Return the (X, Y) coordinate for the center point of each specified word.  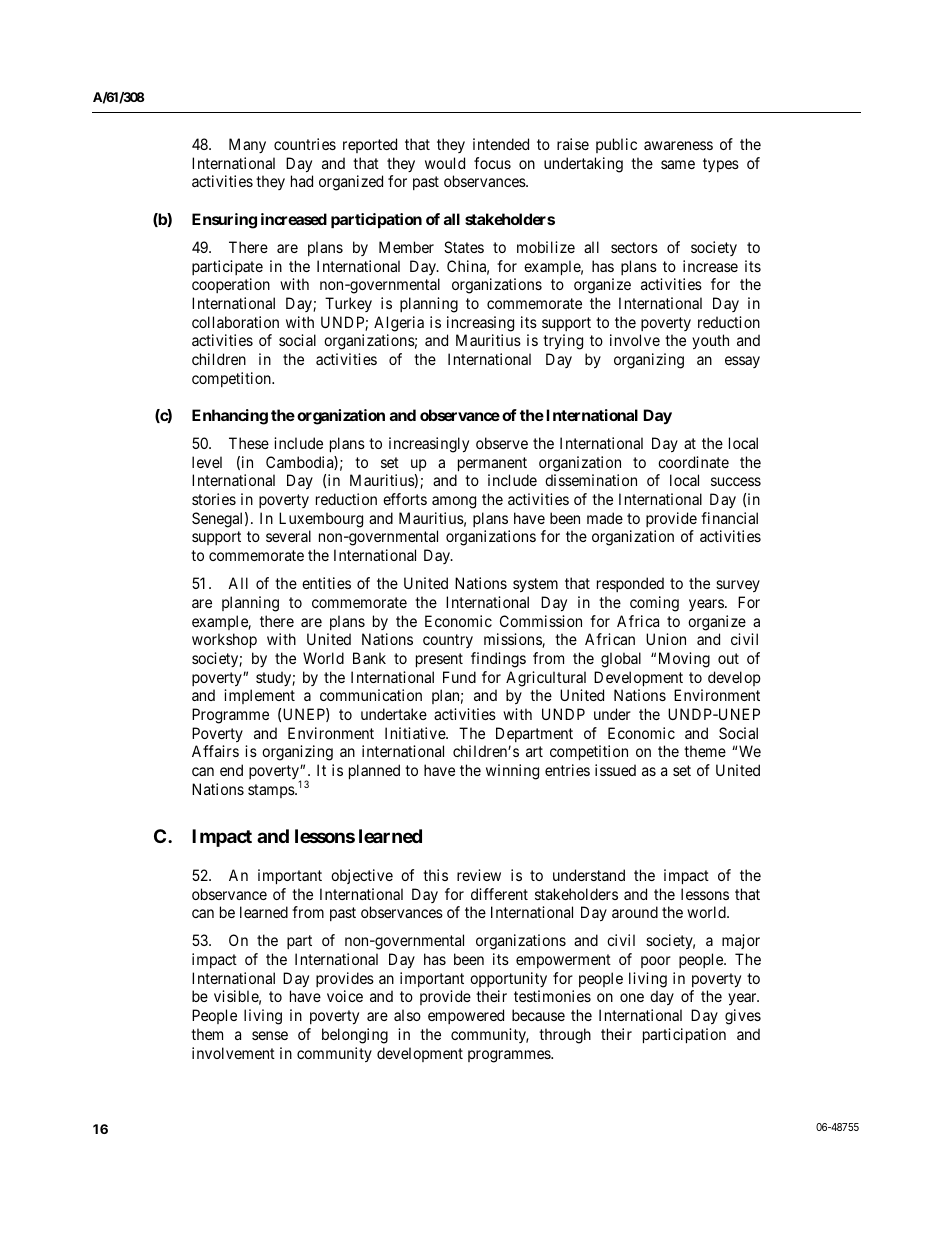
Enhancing (230, 417)
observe (502, 443)
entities (326, 583)
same (678, 164)
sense (270, 1035)
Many (247, 145)
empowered (466, 1016)
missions (513, 640)
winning (512, 772)
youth (710, 341)
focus (492, 163)
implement (259, 696)
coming (654, 604)
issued (615, 770)
